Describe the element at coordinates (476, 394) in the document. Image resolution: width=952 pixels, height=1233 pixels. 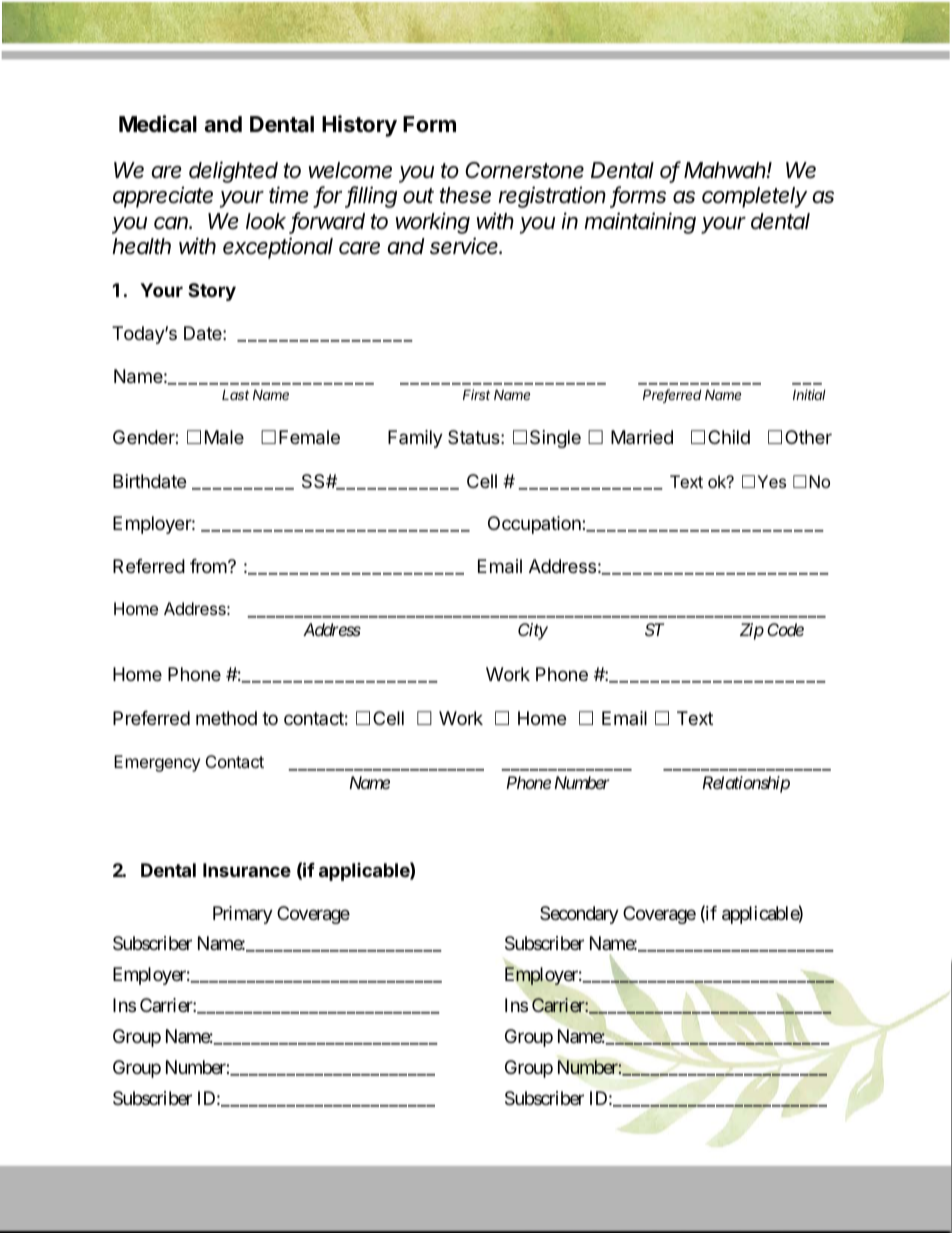
I see `First` at that location.
